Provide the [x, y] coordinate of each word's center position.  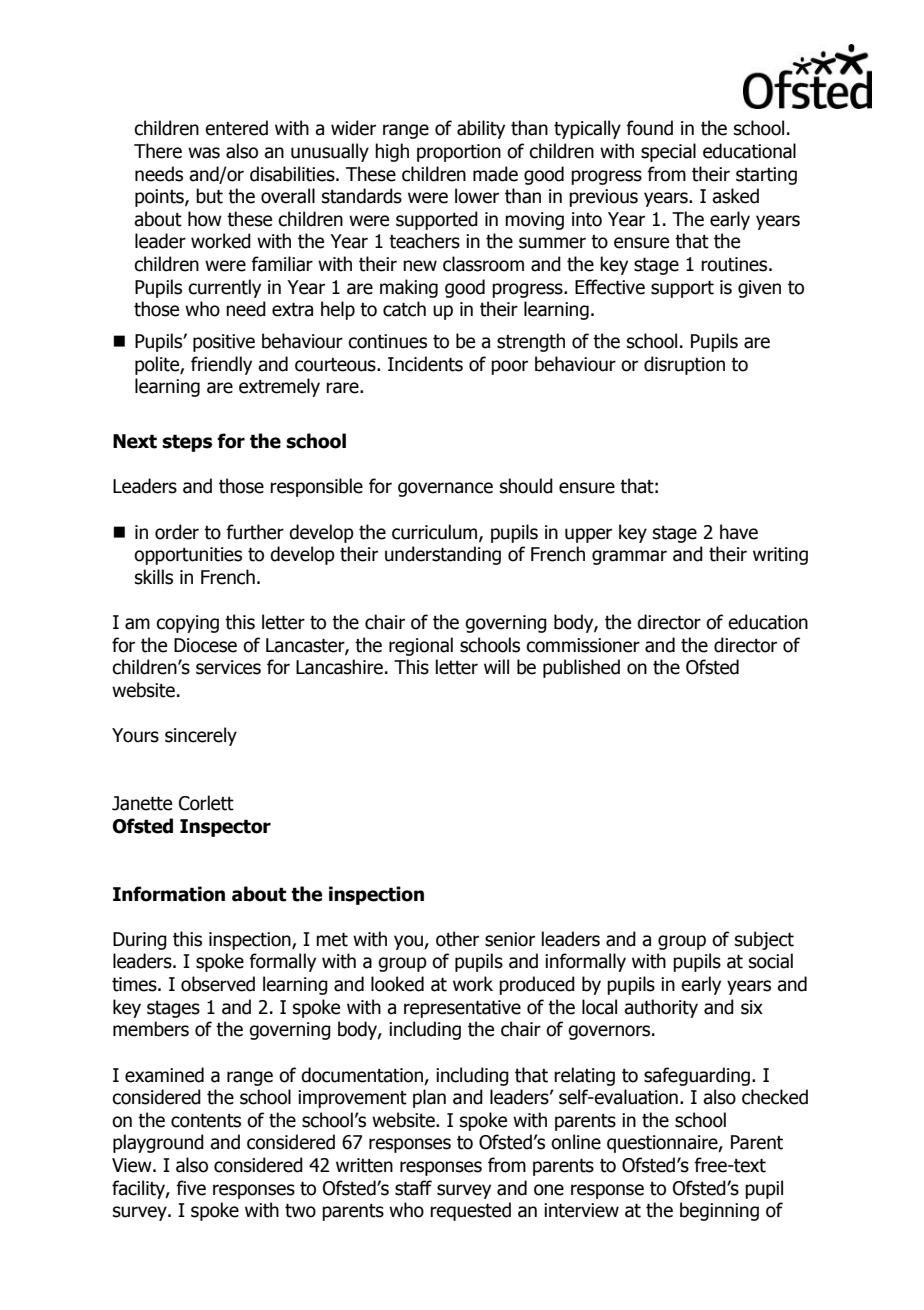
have [739, 532]
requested [470, 1211]
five [191, 1188]
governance [445, 489]
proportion [459, 153]
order [177, 532]
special [668, 152]
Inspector [225, 828]
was [204, 153]
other [457, 939]
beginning [719, 1211]
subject [764, 940]
